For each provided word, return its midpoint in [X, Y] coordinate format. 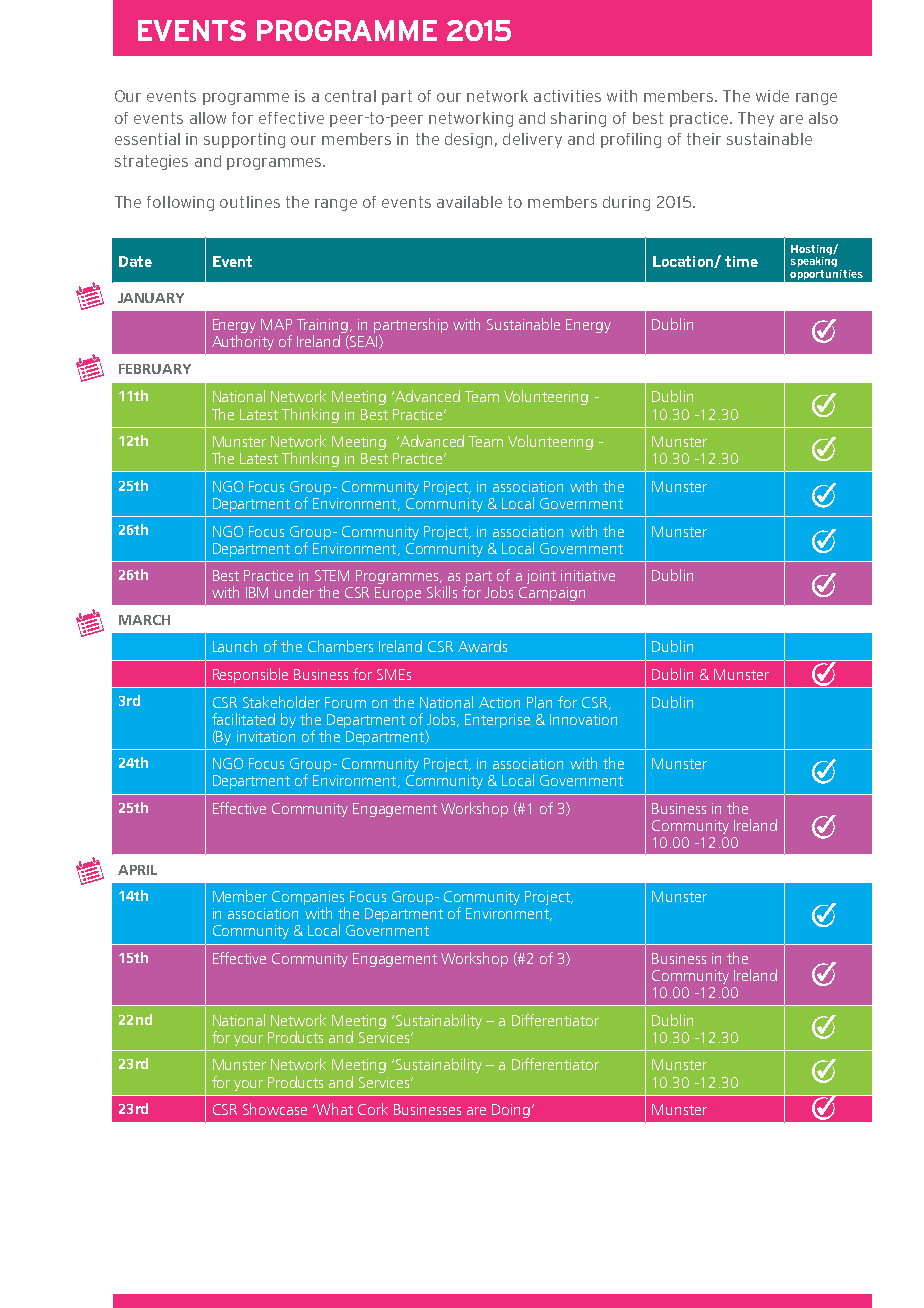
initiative [588, 575]
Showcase [275, 1109]
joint [541, 577]
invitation [266, 736]
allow [208, 118]
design [468, 140]
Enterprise [497, 721]
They [756, 119]
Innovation [583, 719]
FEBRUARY [155, 369]
